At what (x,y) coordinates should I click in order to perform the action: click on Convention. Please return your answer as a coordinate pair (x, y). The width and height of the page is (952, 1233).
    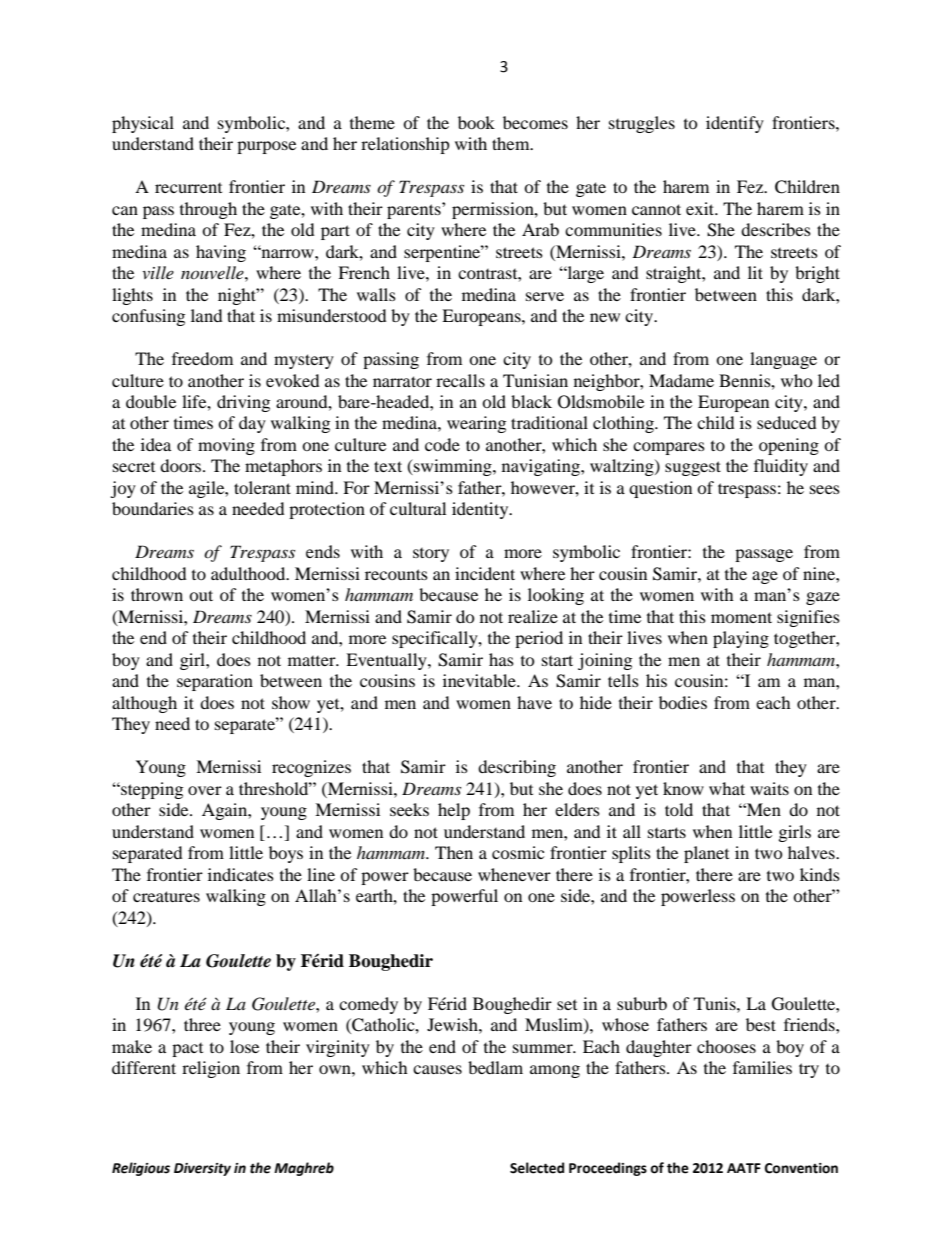
    Looking at the image, I should click on (801, 1168).
